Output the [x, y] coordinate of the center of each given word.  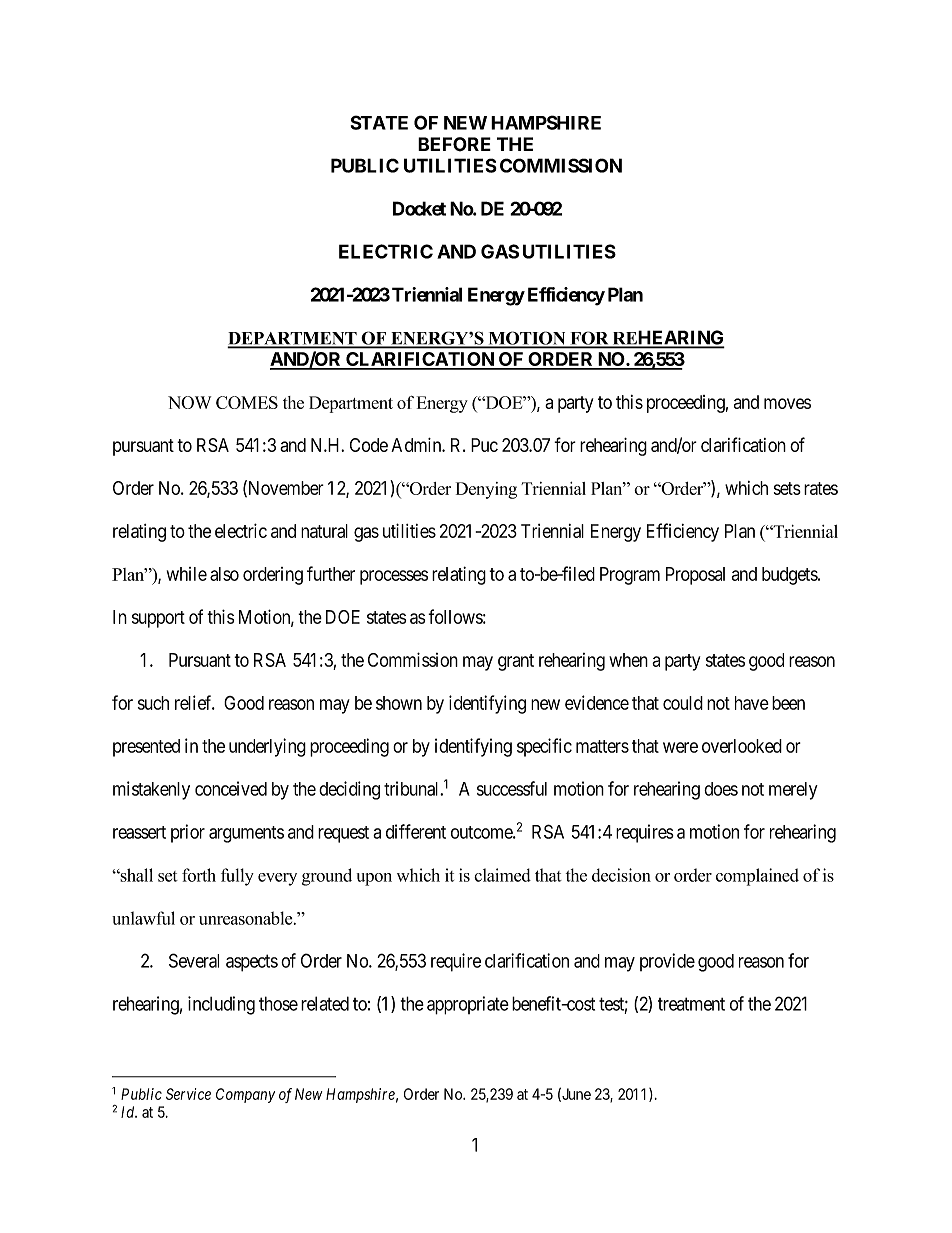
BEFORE [454, 144]
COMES [247, 402]
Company [245, 1095]
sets [787, 488]
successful [512, 788]
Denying [486, 490]
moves [787, 403]
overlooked [742, 746]
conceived [231, 788]
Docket [419, 208]
